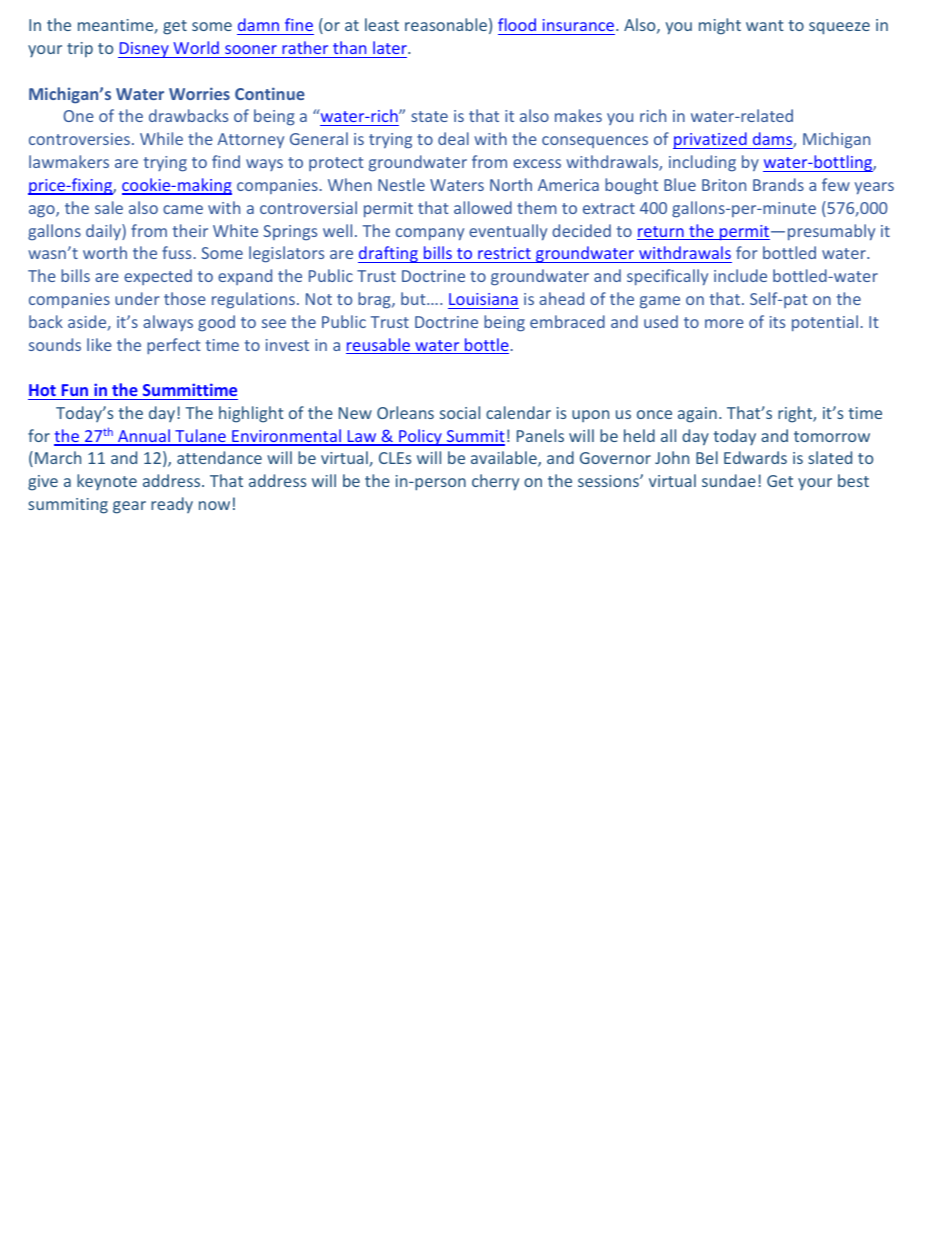 The image size is (952, 1233). Describe the element at coordinates (765, 25) in the page. I see `want` at that location.
